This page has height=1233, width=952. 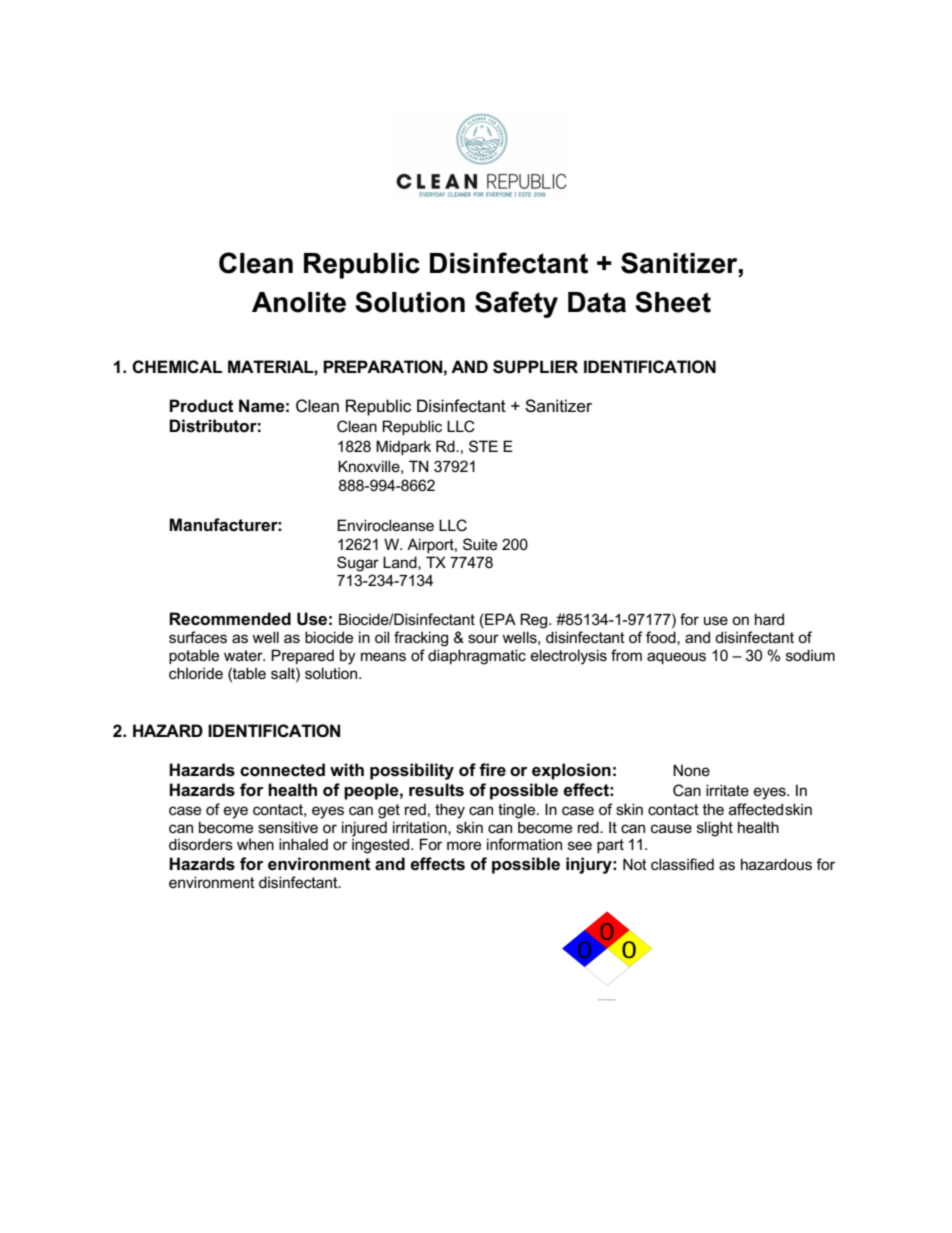 What do you see at coordinates (464, 845) in the page?
I see `more` at bounding box center [464, 845].
